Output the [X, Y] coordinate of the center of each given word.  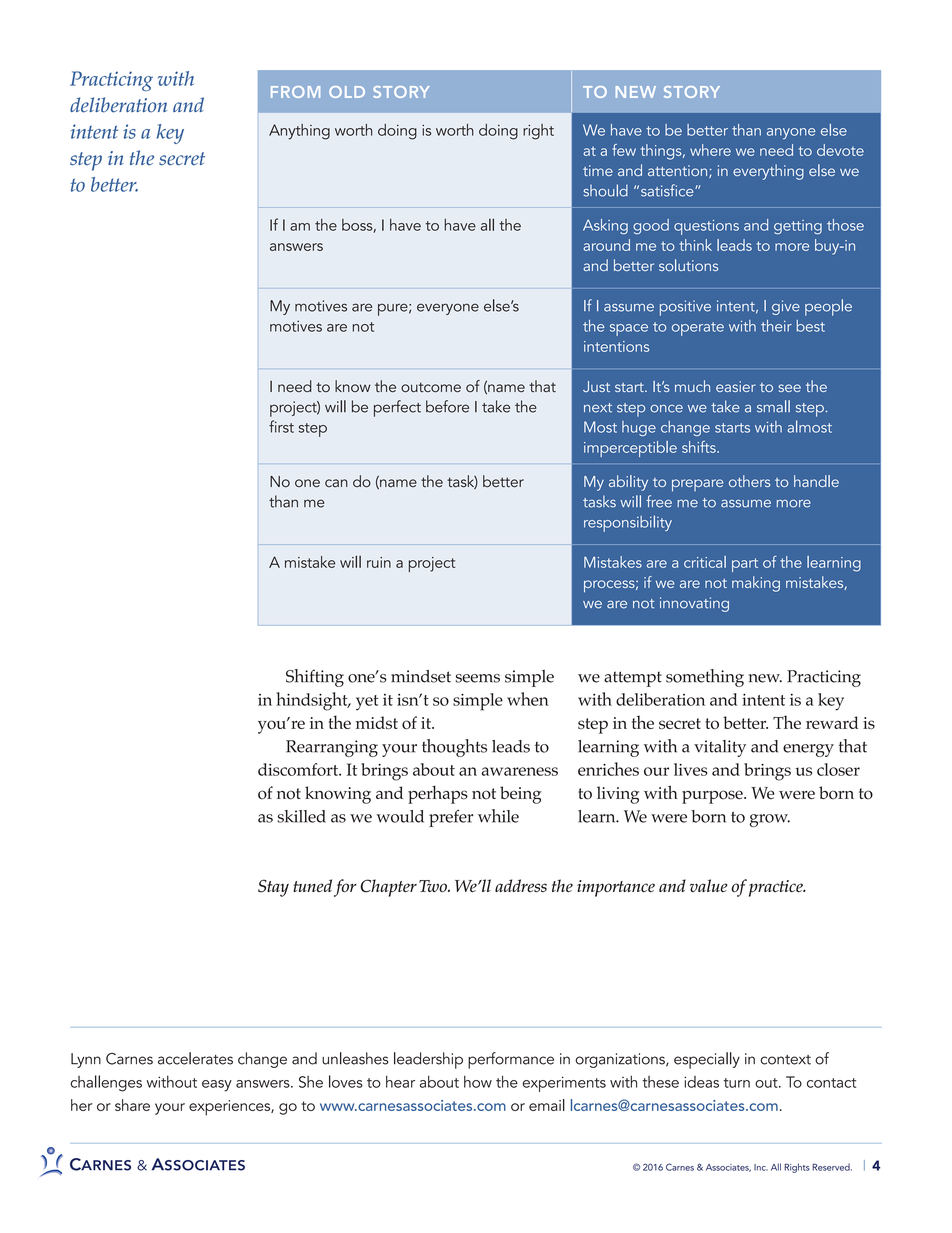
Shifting [315, 678]
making [756, 584]
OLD [347, 92]
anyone [791, 134]
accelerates [195, 1058]
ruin [379, 562]
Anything [299, 132]
